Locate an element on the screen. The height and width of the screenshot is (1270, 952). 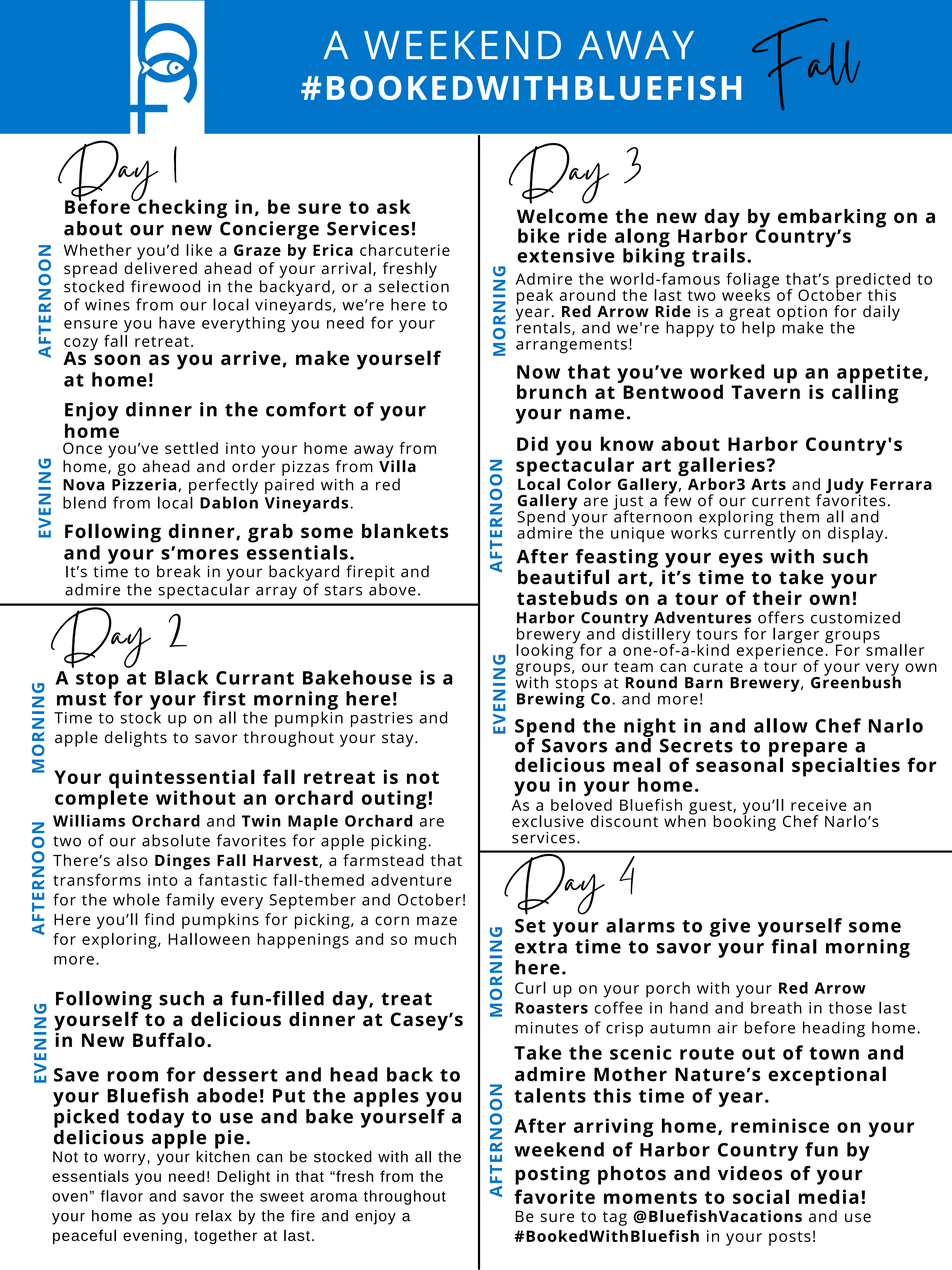
first is located at coordinates (224, 698).
